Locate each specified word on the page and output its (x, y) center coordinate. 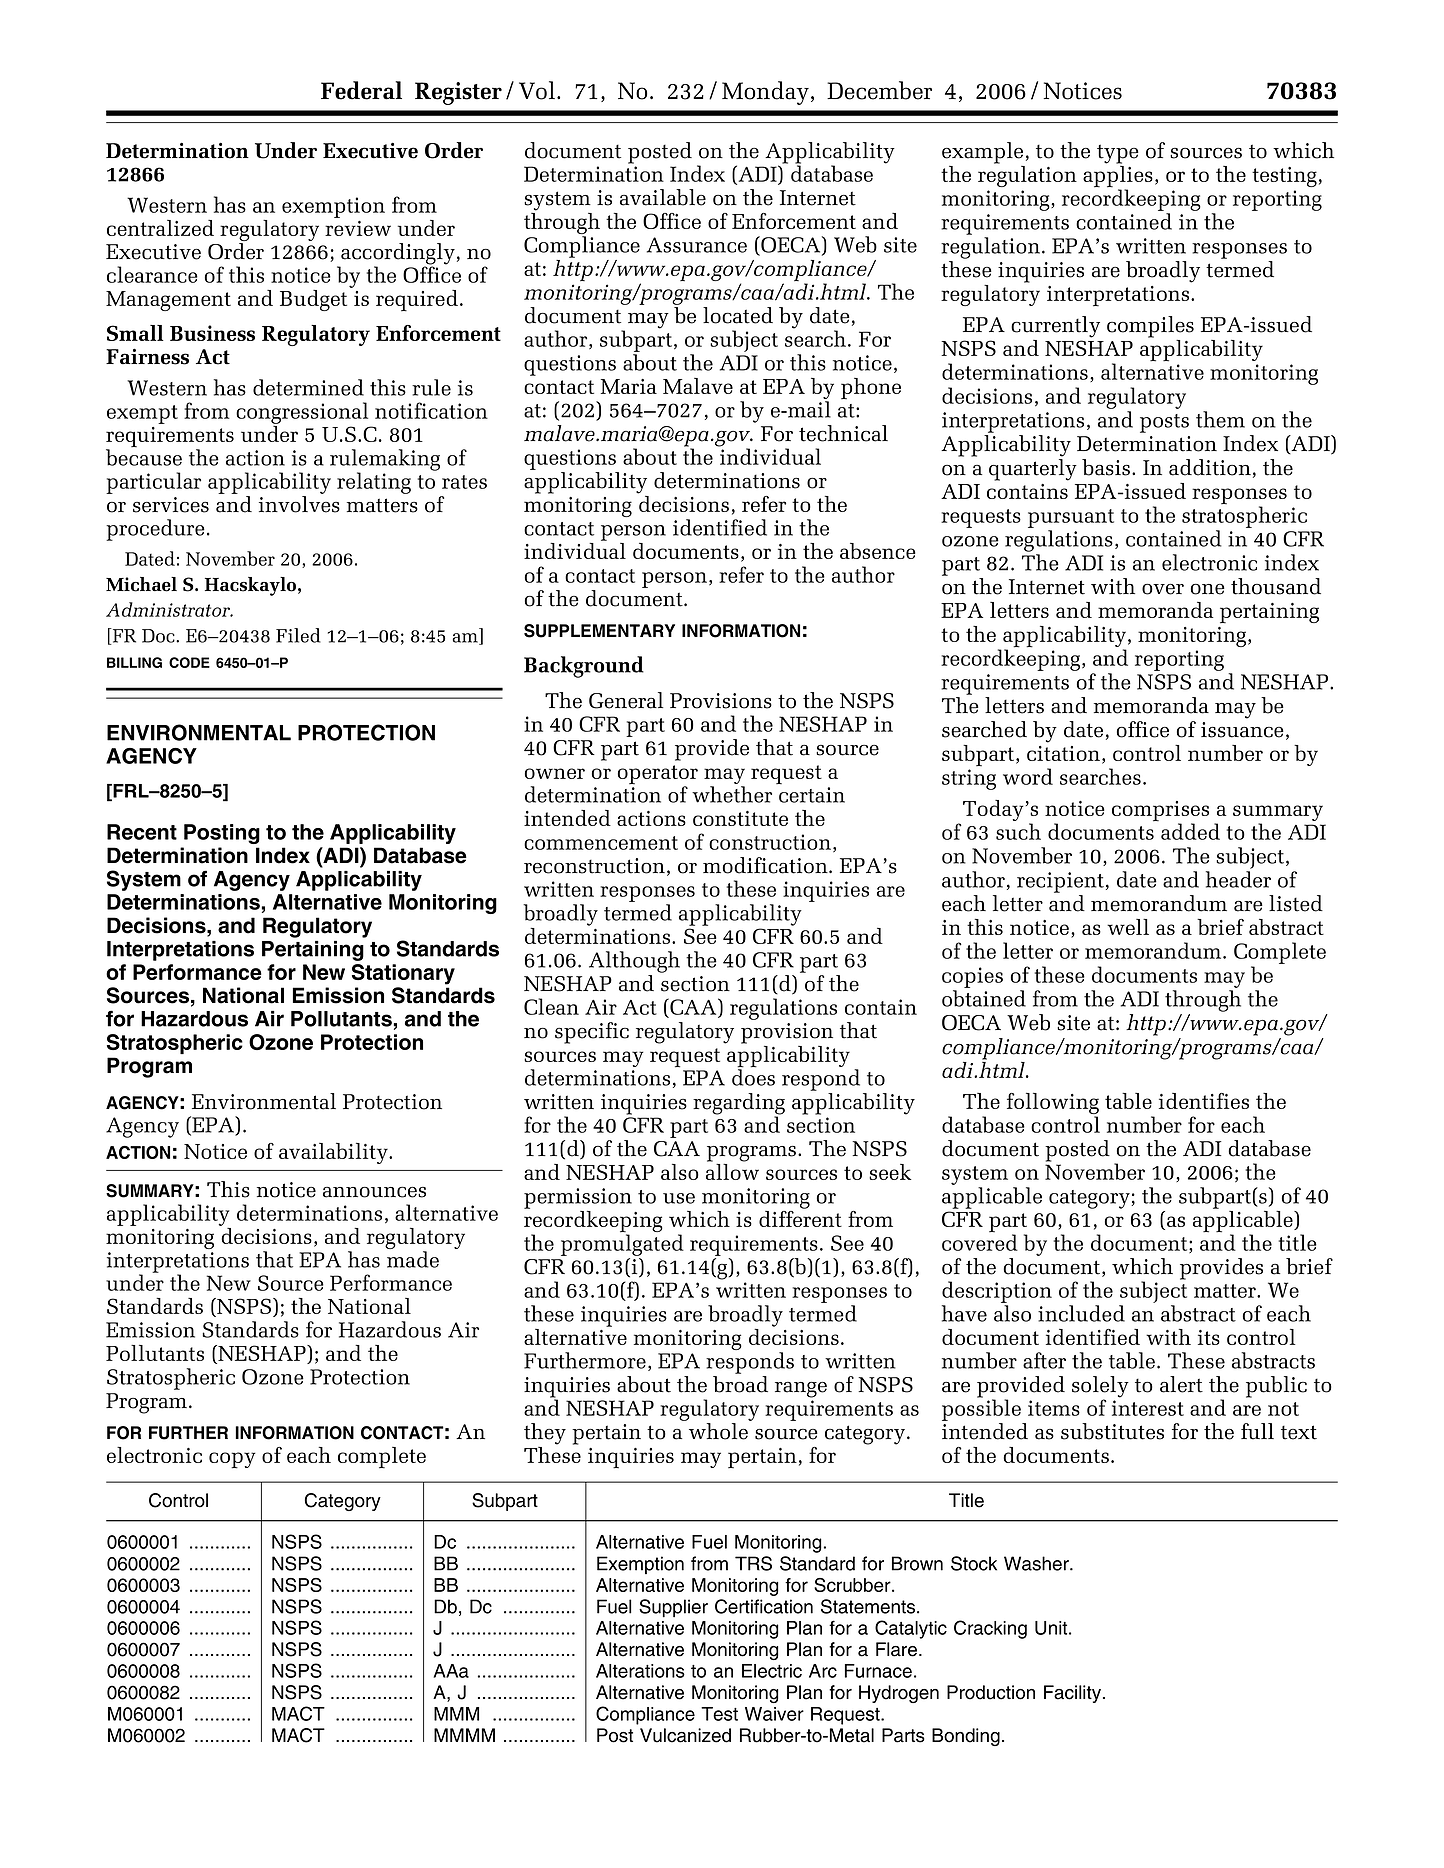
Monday (765, 93)
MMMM (464, 1735)
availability (334, 1153)
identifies (1204, 1101)
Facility (1074, 1694)
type (1118, 154)
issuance (1242, 730)
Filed (298, 635)
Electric (772, 1671)
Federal (361, 90)
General (626, 700)
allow (732, 1170)
